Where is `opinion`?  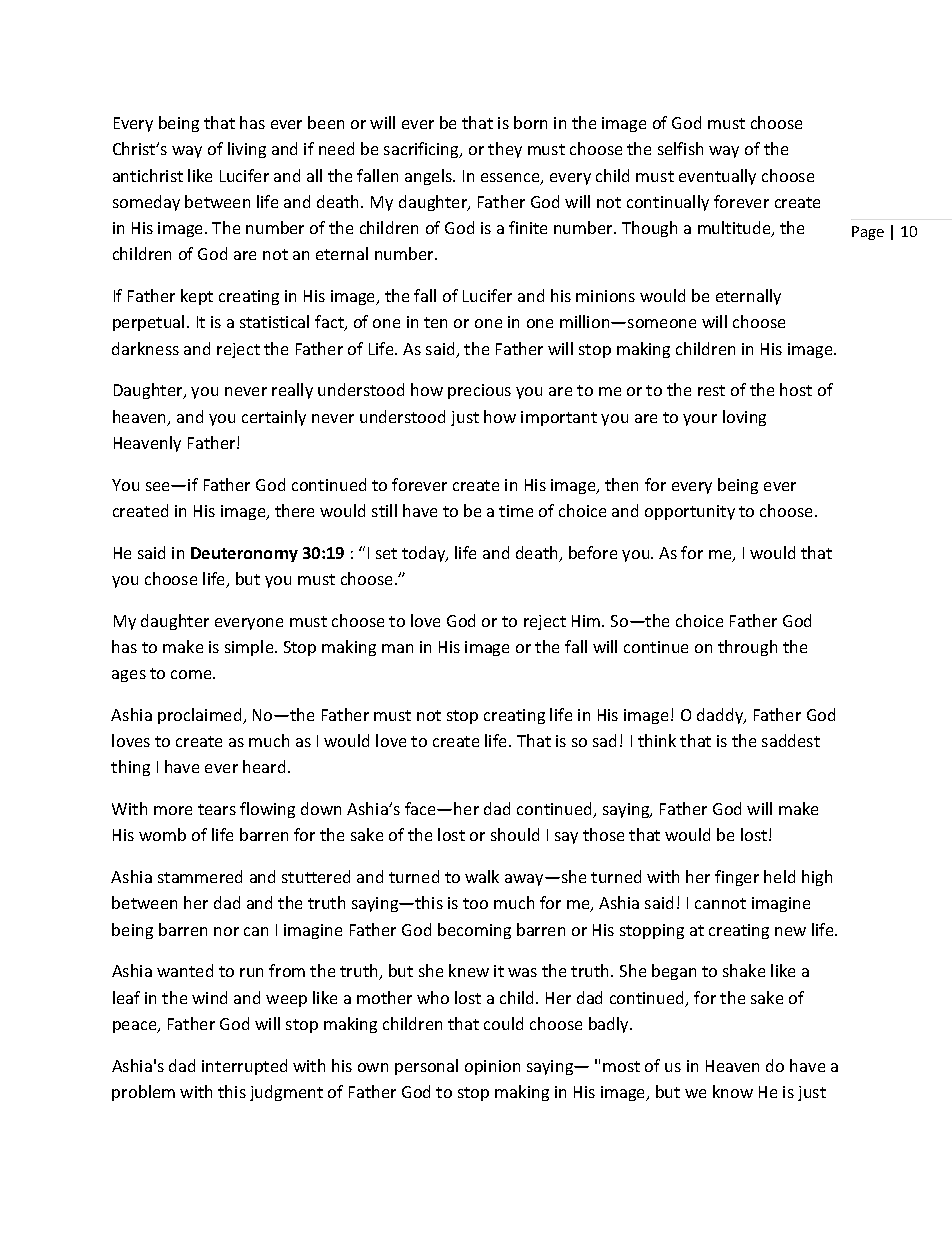
opinion is located at coordinates (492, 1067).
